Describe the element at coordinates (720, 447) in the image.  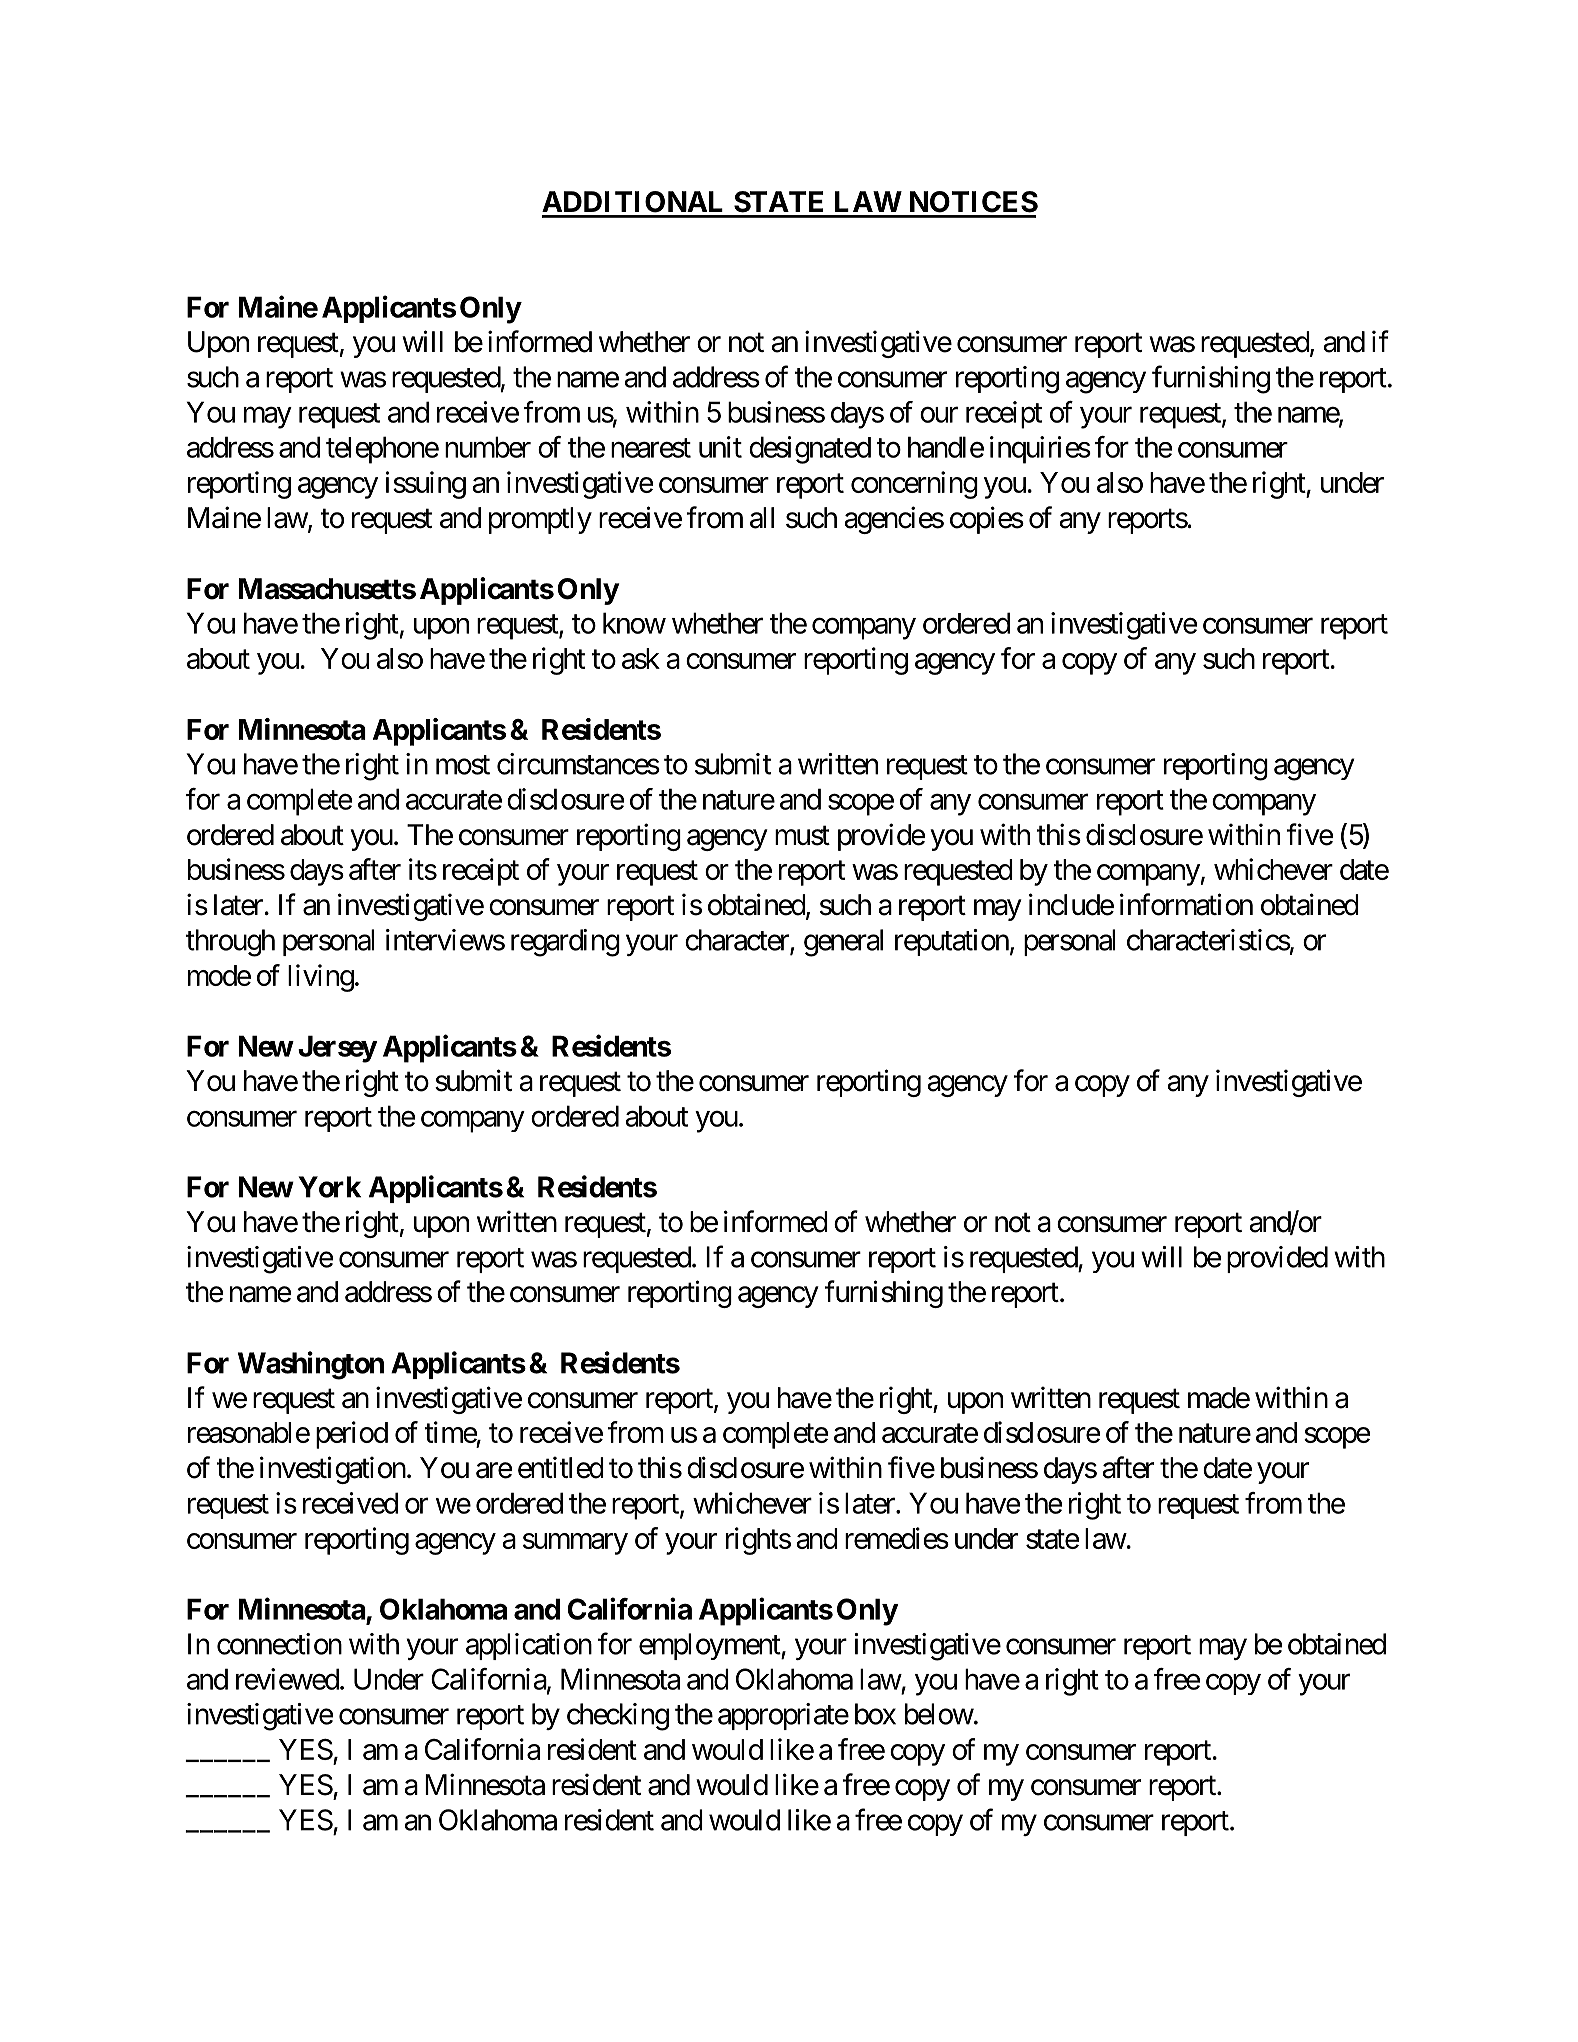
I see `unit` at that location.
